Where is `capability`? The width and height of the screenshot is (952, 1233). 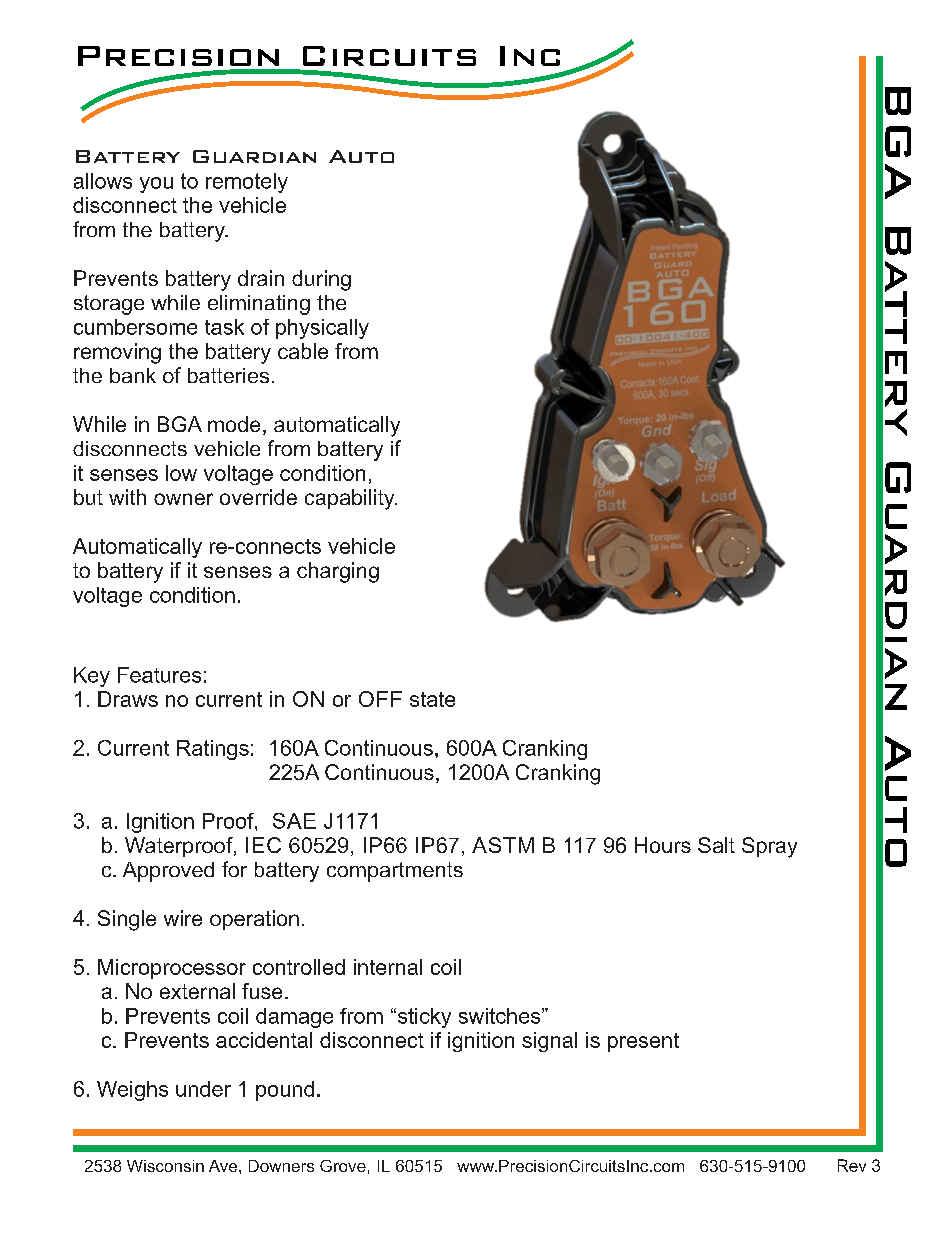 capability is located at coordinates (351, 499).
